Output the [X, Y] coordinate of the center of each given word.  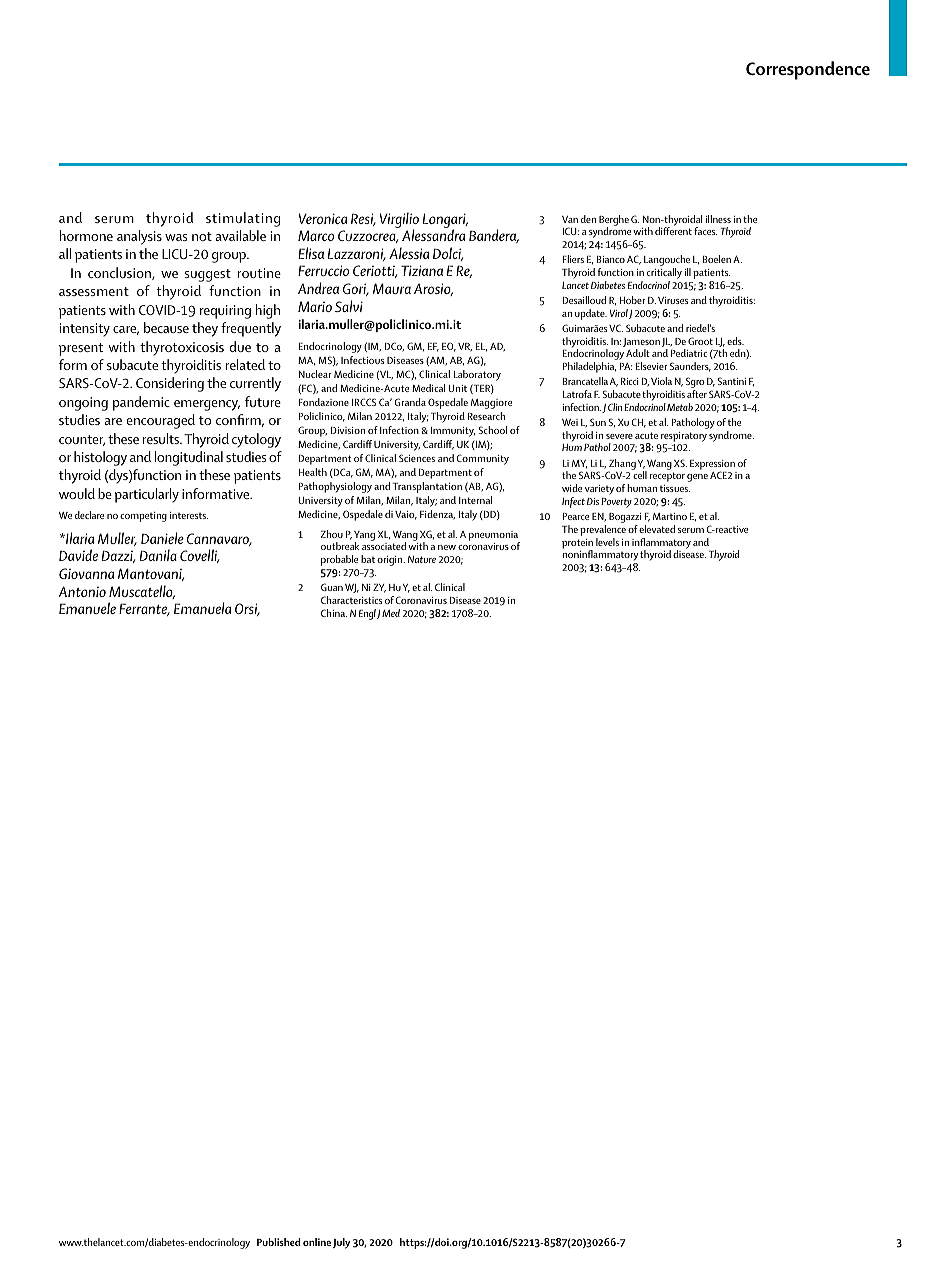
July [341, 1243]
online [317, 1242]
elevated [657, 529]
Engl [367, 614]
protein [577, 545]
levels [607, 542]
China [334, 613]
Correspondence [808, 70]
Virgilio [399, 221]
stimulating [243, 219]
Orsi [247, 609]
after [697, 394]
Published [279, 1242]
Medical [428, 388]
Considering [170, 384]
